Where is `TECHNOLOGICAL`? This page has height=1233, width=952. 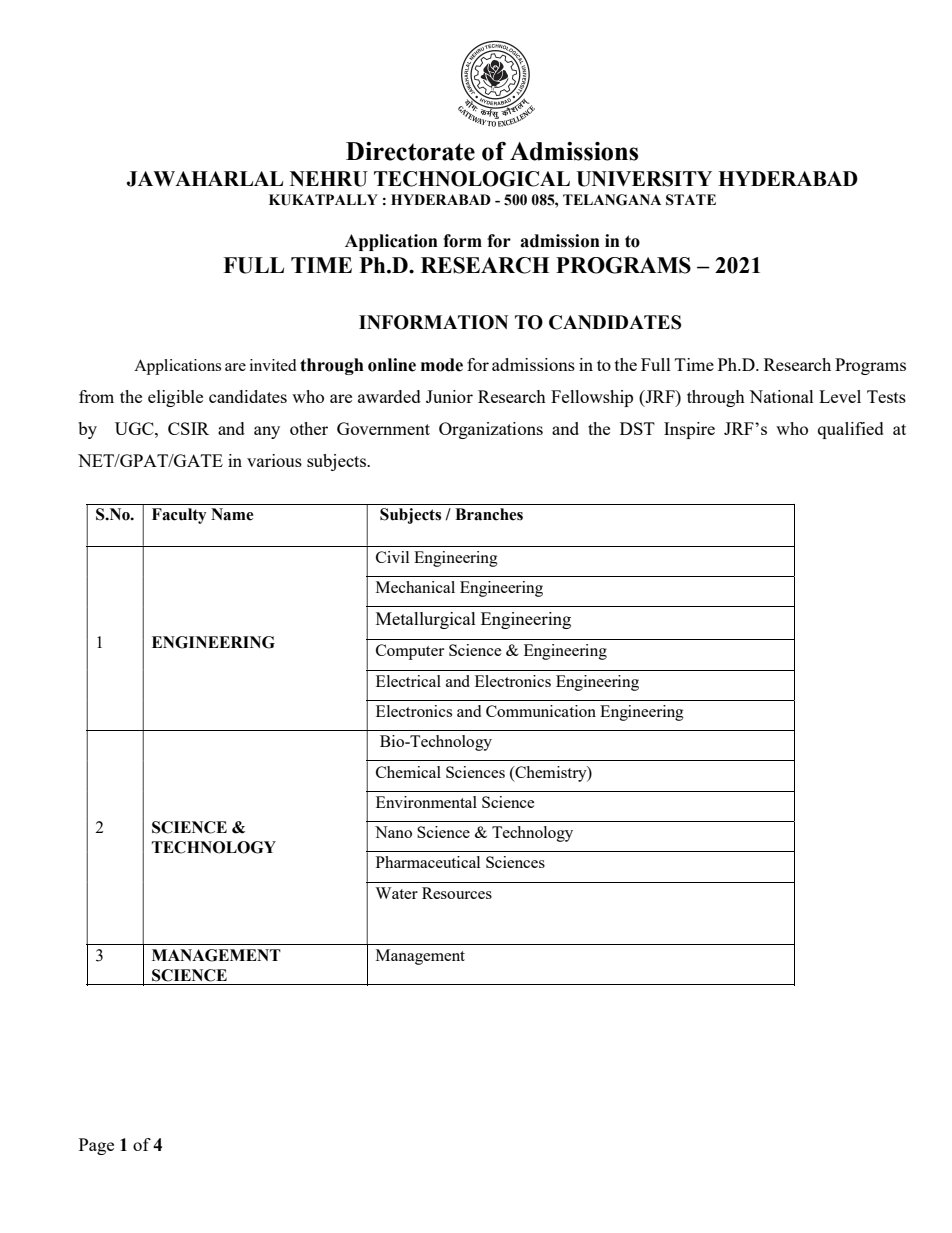 TECHNOLOGICAL is located at coordinates (472, 179).
